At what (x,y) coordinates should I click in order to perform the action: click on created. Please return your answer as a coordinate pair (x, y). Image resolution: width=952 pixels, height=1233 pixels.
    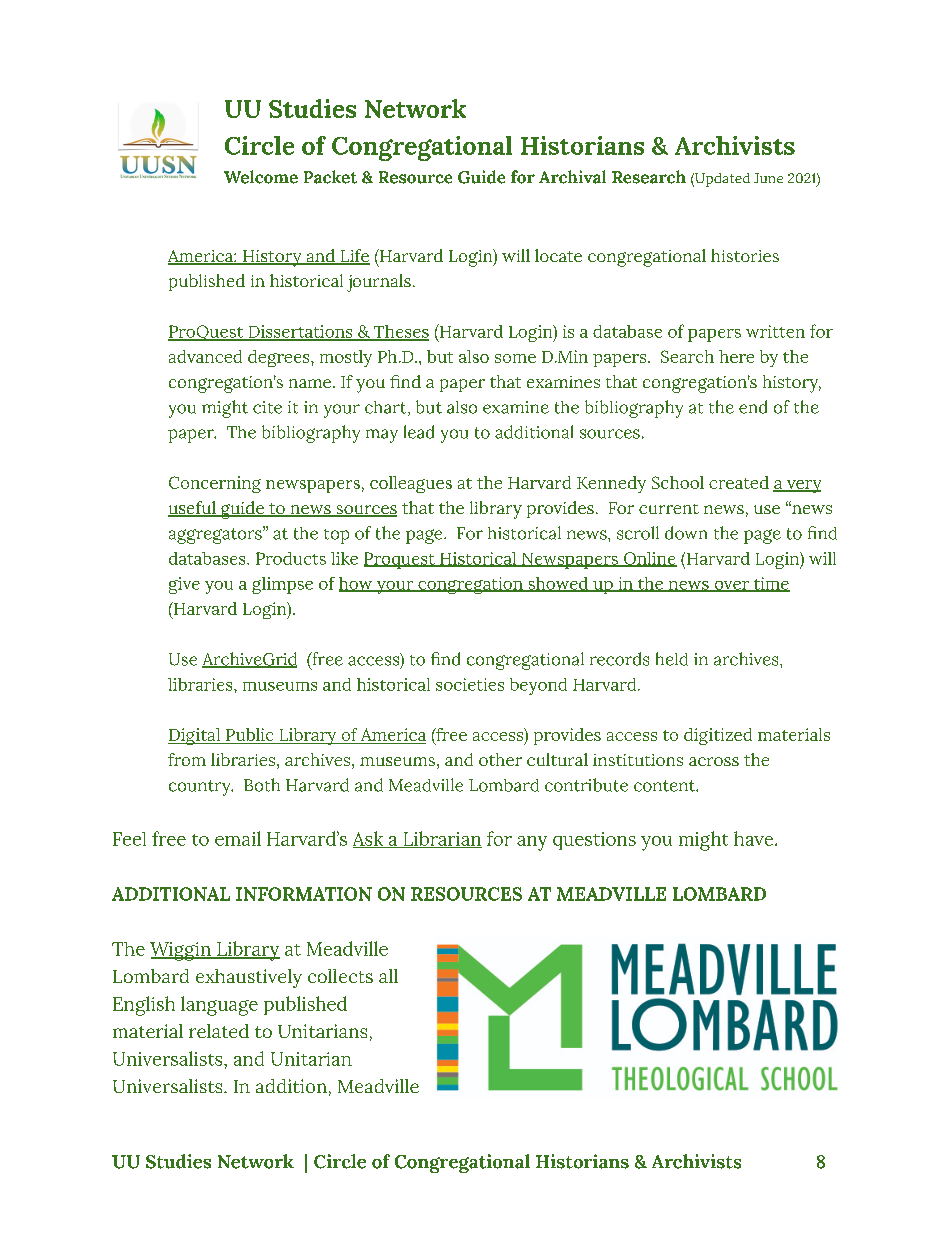
    Looking at the image, I should click on (739, 482).
